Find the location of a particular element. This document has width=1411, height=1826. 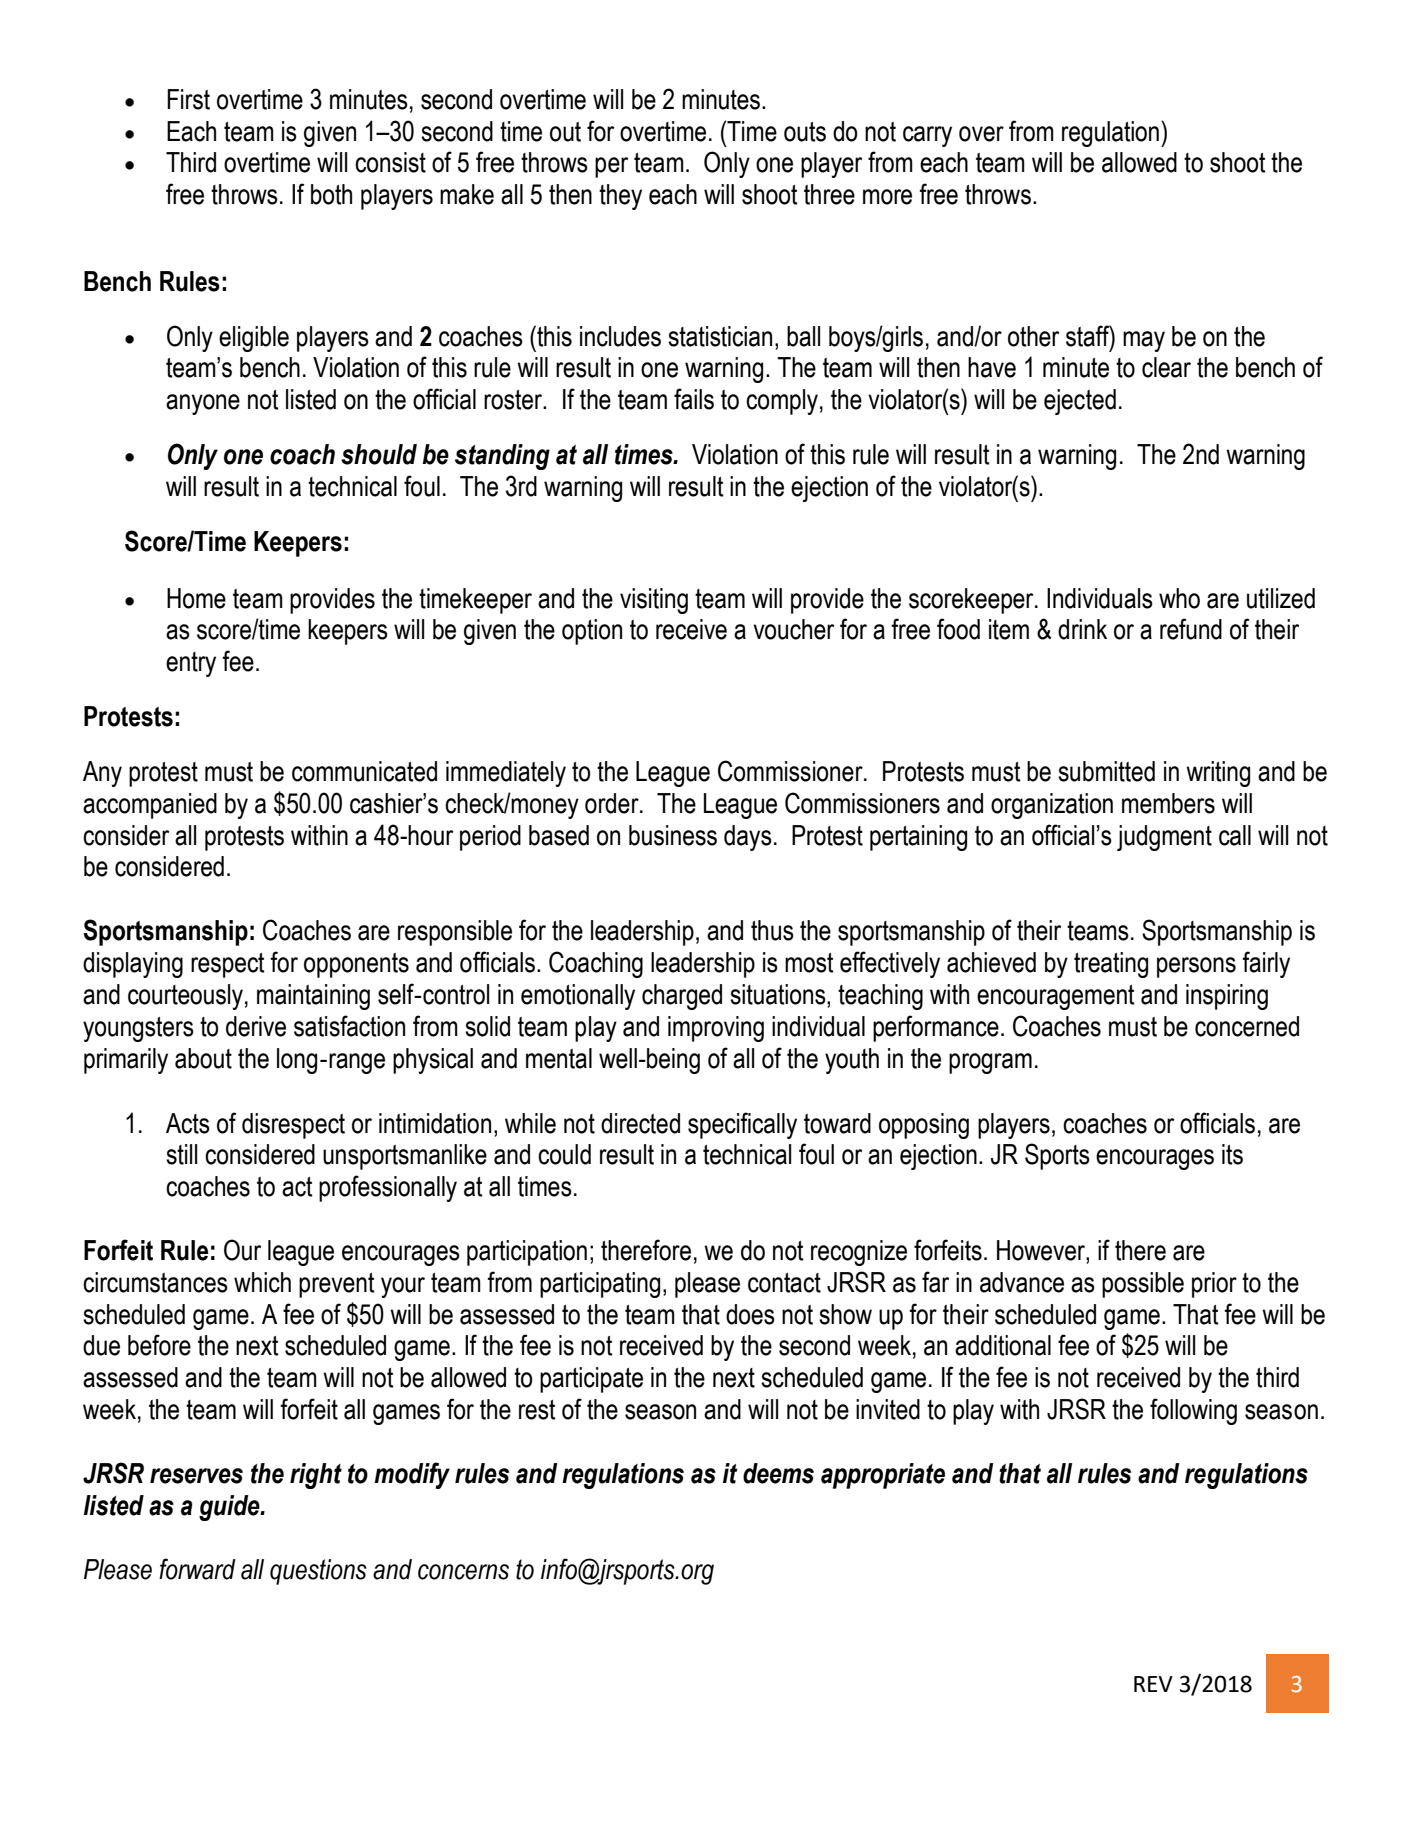

deems is located at coordinates (778, 1473).
